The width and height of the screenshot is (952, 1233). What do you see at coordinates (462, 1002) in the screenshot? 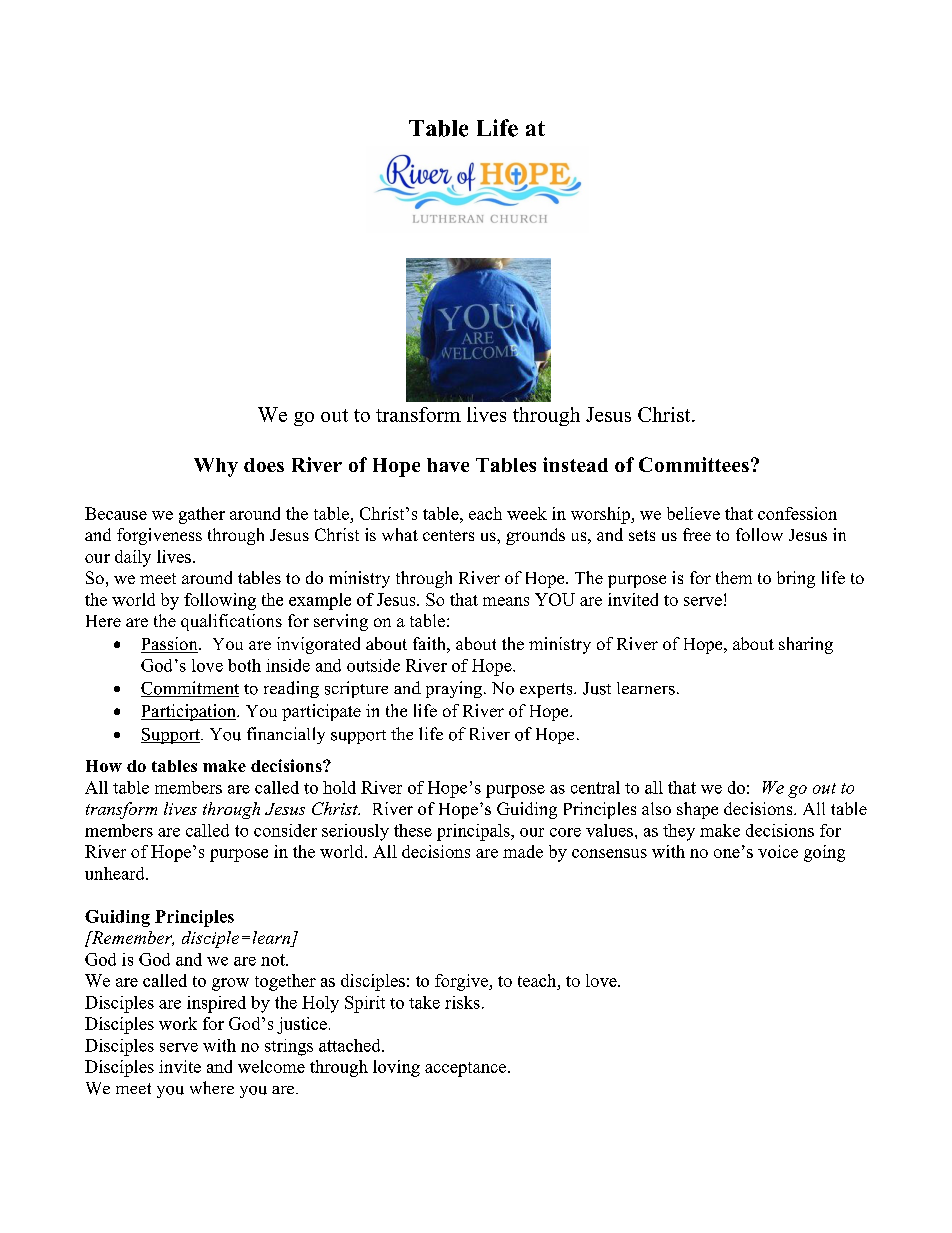
I see `risks` at bounding box center [462, 1002].
